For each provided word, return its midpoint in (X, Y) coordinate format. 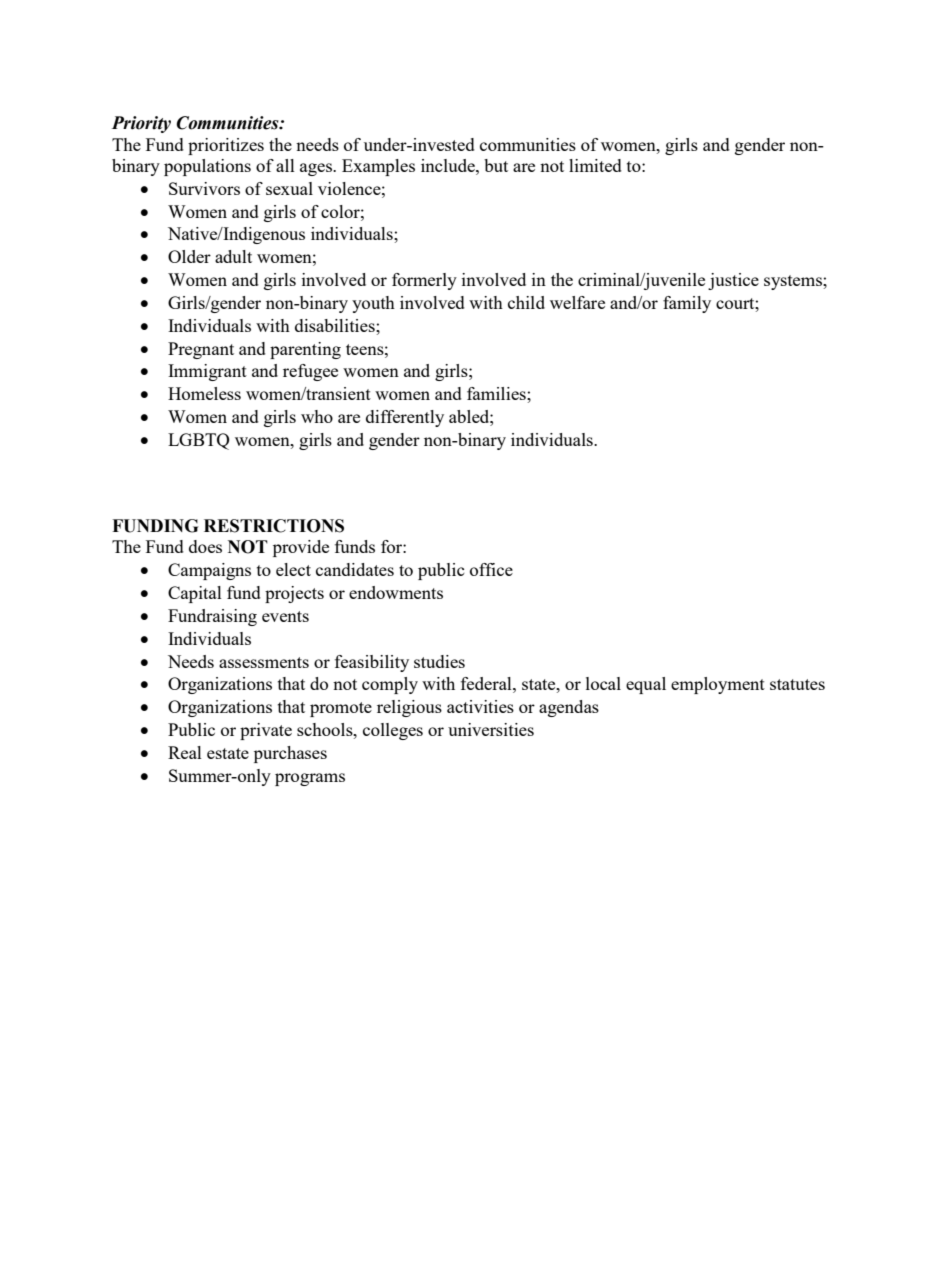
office (491, 569)
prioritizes (226, 146)
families (497, 393)
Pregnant (201, 350)
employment (718, 685)
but (496, 165)
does (205, 546)
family (687, 304)
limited (595, 165)
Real (185, 752)
